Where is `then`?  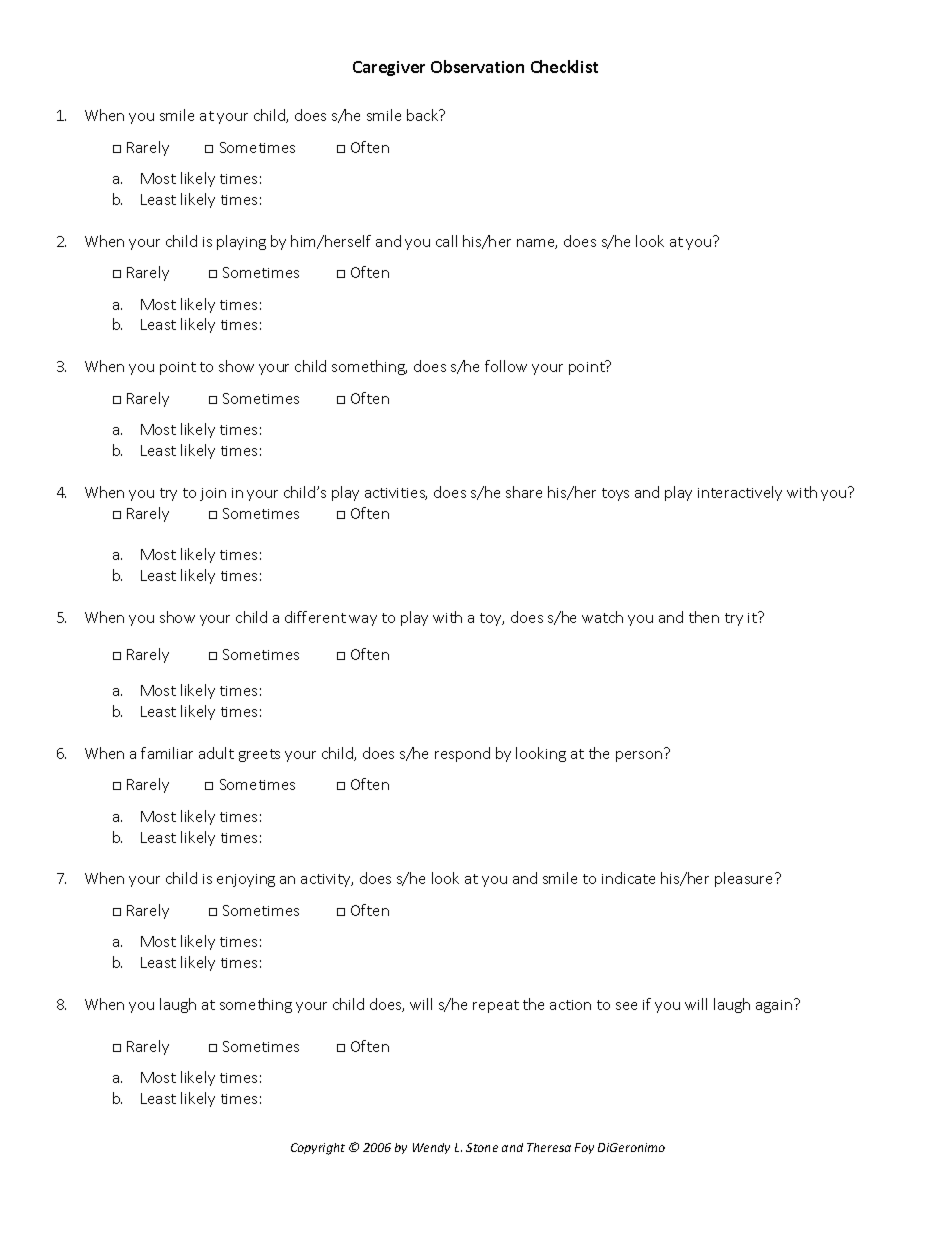
then is located at coordinates (704, 617).
